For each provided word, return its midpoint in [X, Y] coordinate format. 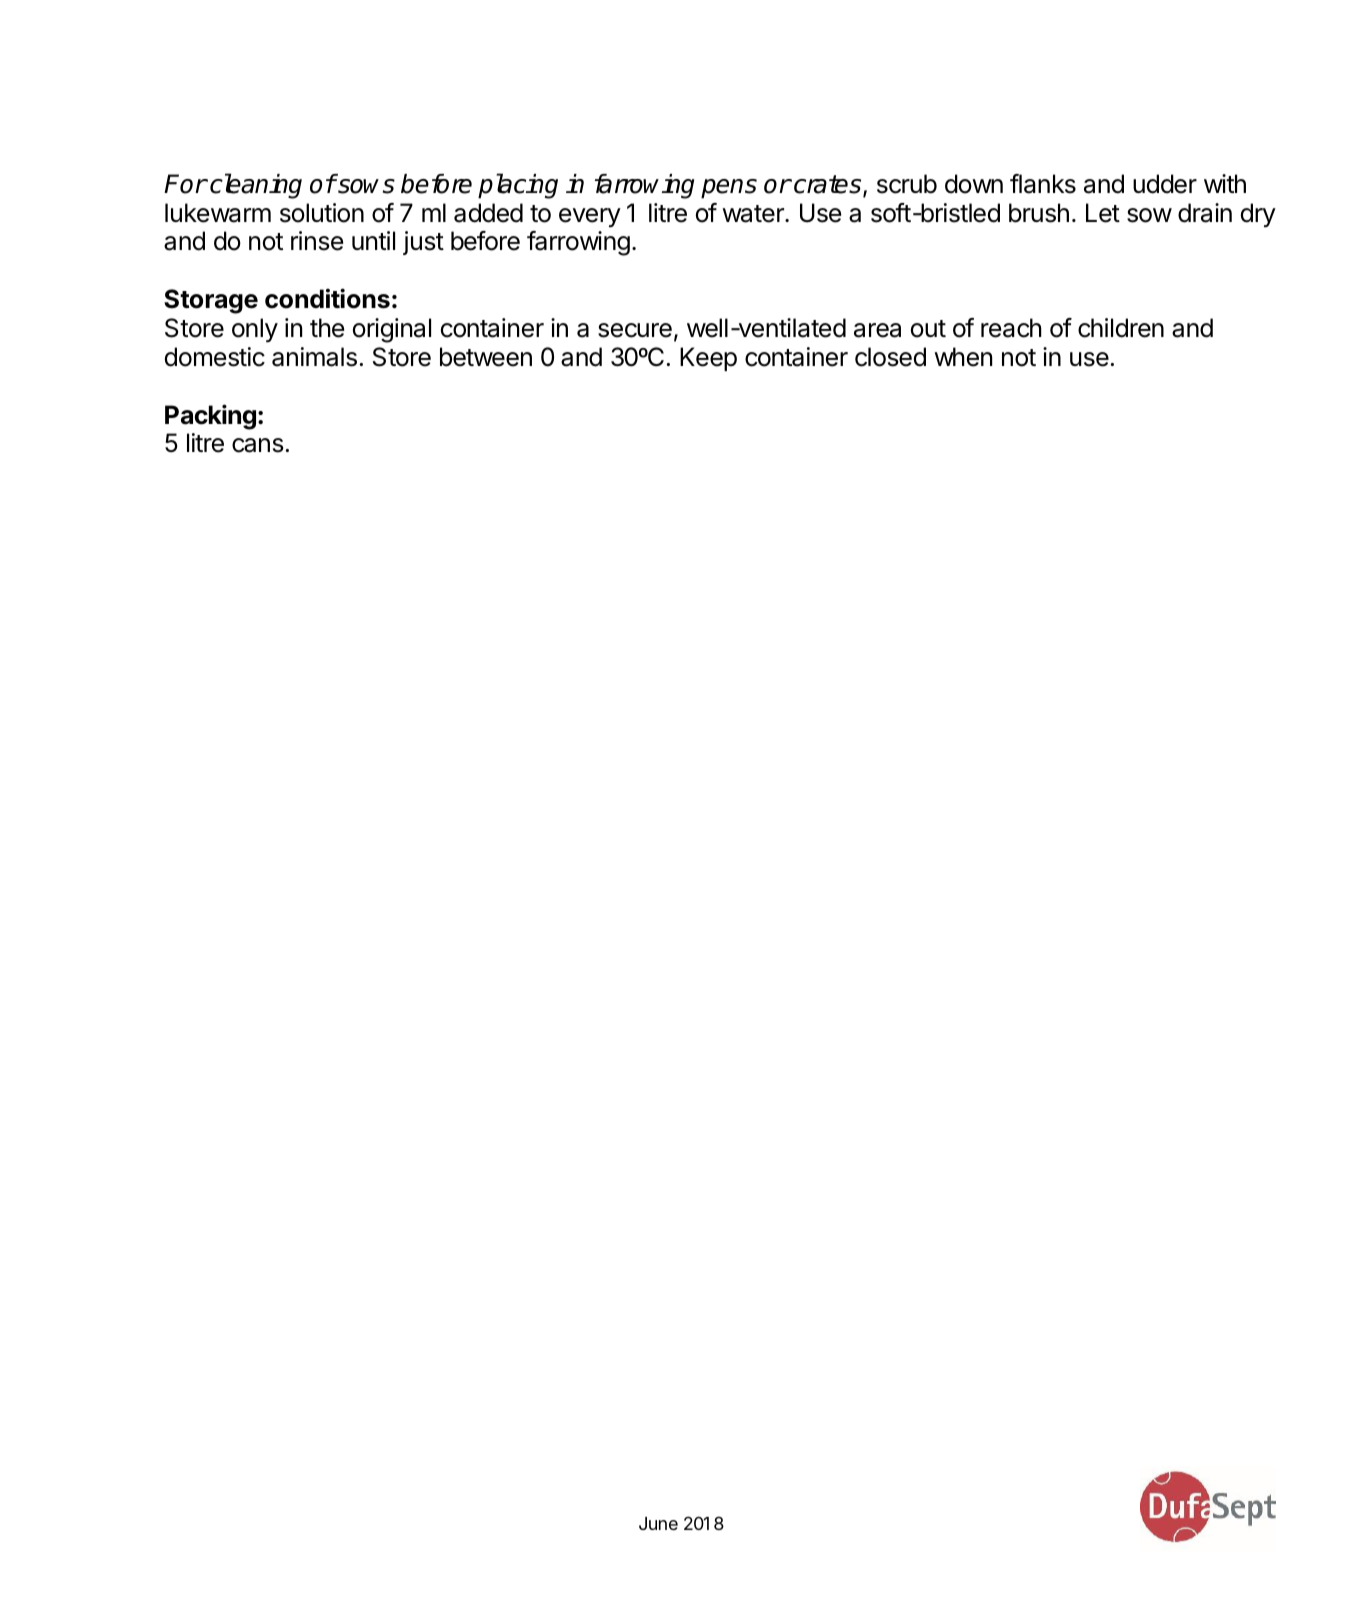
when [963, 357]
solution [322, 213]
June [658, 1523]
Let [1103, 213]
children [1121, 328]
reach [1011, 328]
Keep [708, 359]
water [754, 214]
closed [890, 357]
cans [257, 445]
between [486, 357]
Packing [210, 417]
